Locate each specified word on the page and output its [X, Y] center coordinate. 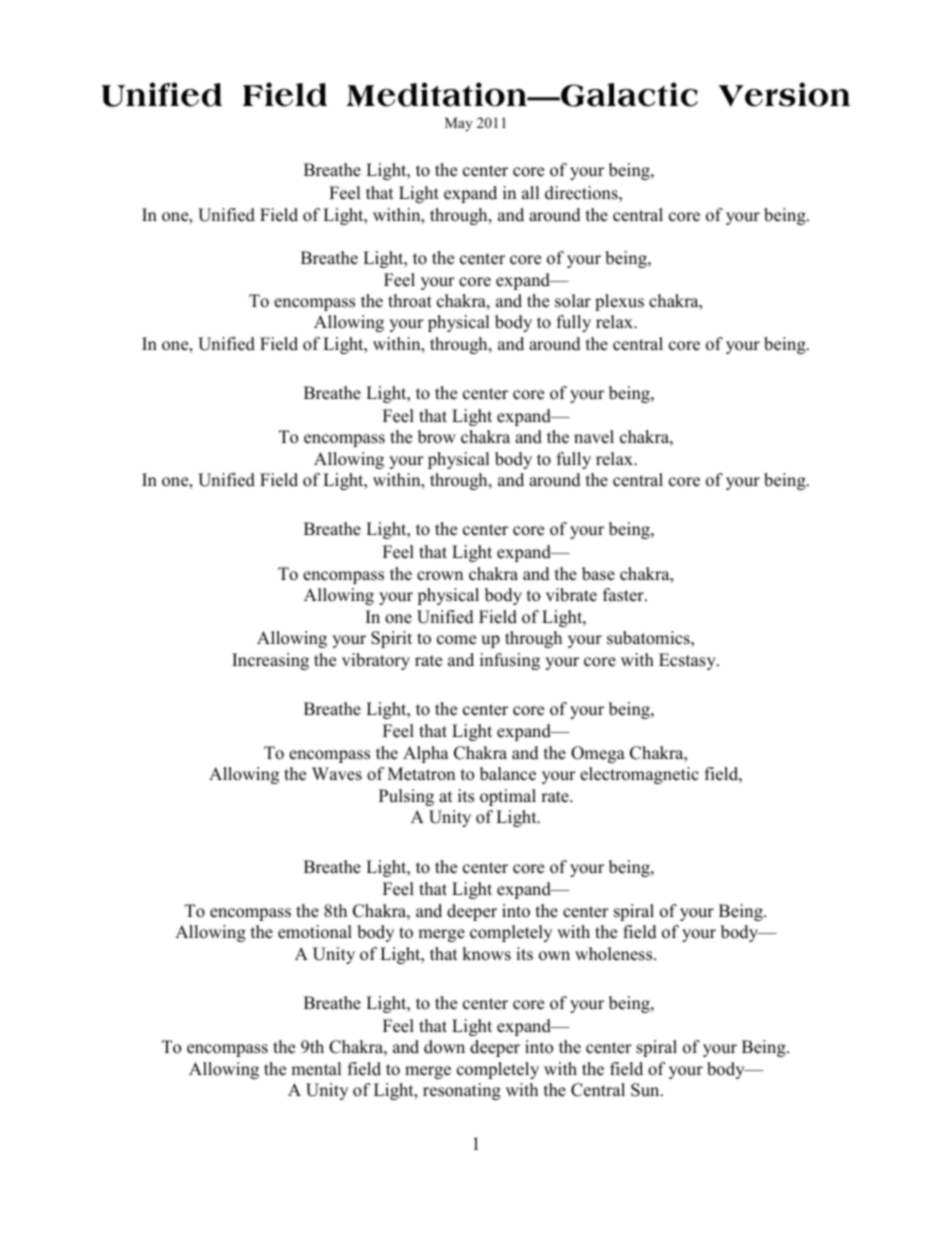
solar [573, 301]
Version [784, 94]
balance [508, 774]
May [459, 124]
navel [594, 437]
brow [437, 437]
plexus [619, 302]
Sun [646, 1090]
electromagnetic [639, 775]
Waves [337, 774]
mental [316, 1069]
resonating [462, 1091]
